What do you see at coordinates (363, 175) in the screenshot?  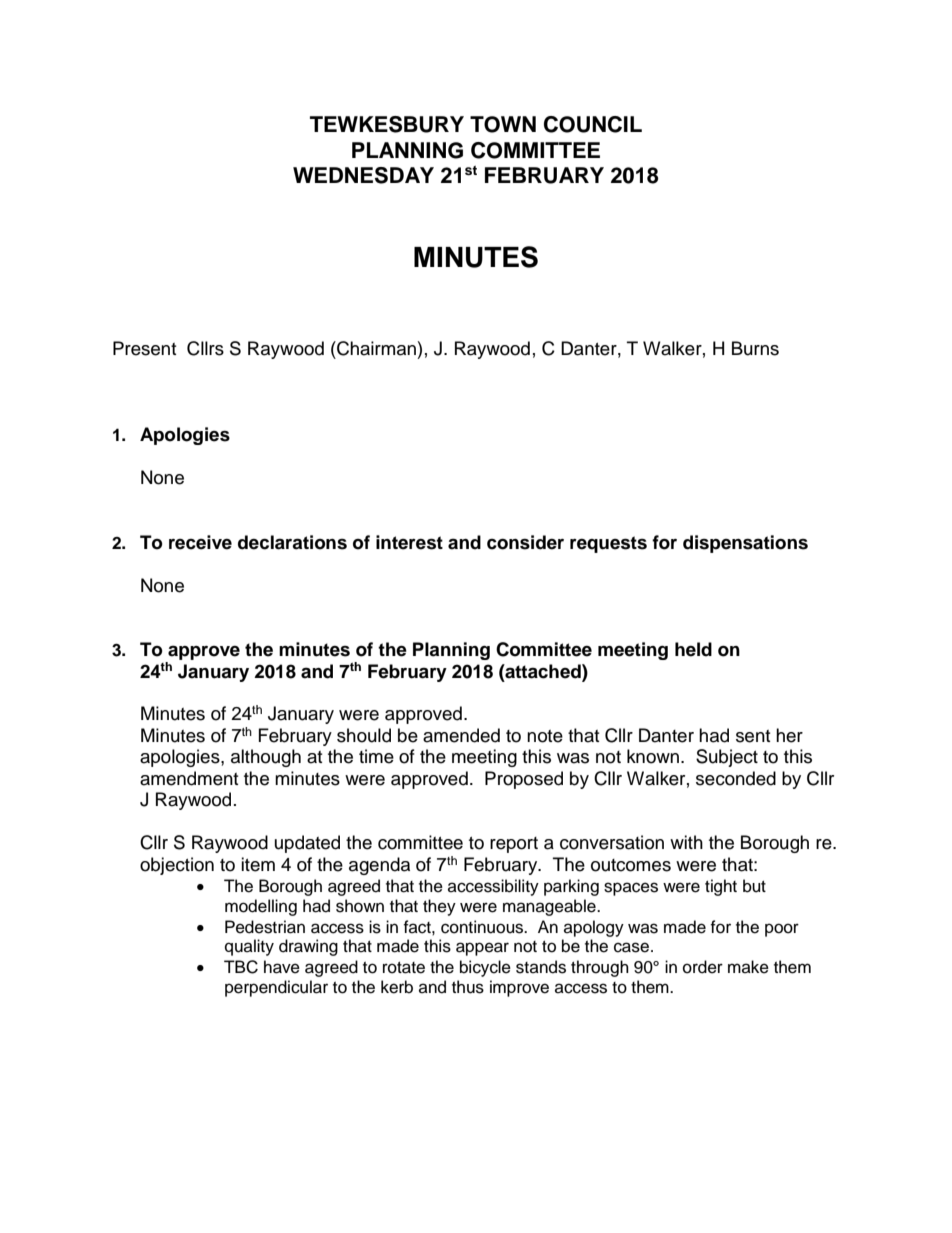 I see `WEDNESDAY` at bounding box center [363, 175].
